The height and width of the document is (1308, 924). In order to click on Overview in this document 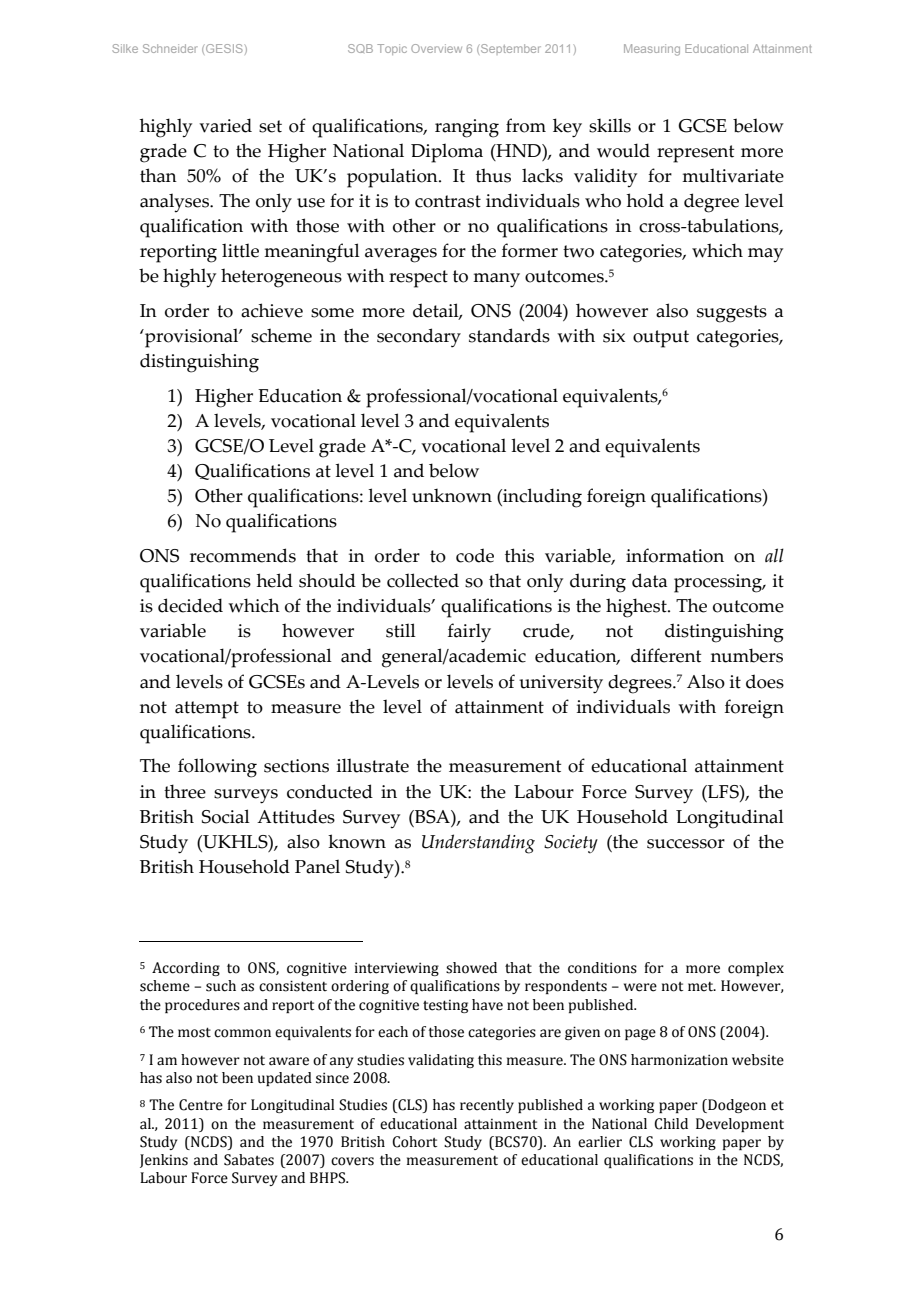, I will do `click(436, 48)`.
